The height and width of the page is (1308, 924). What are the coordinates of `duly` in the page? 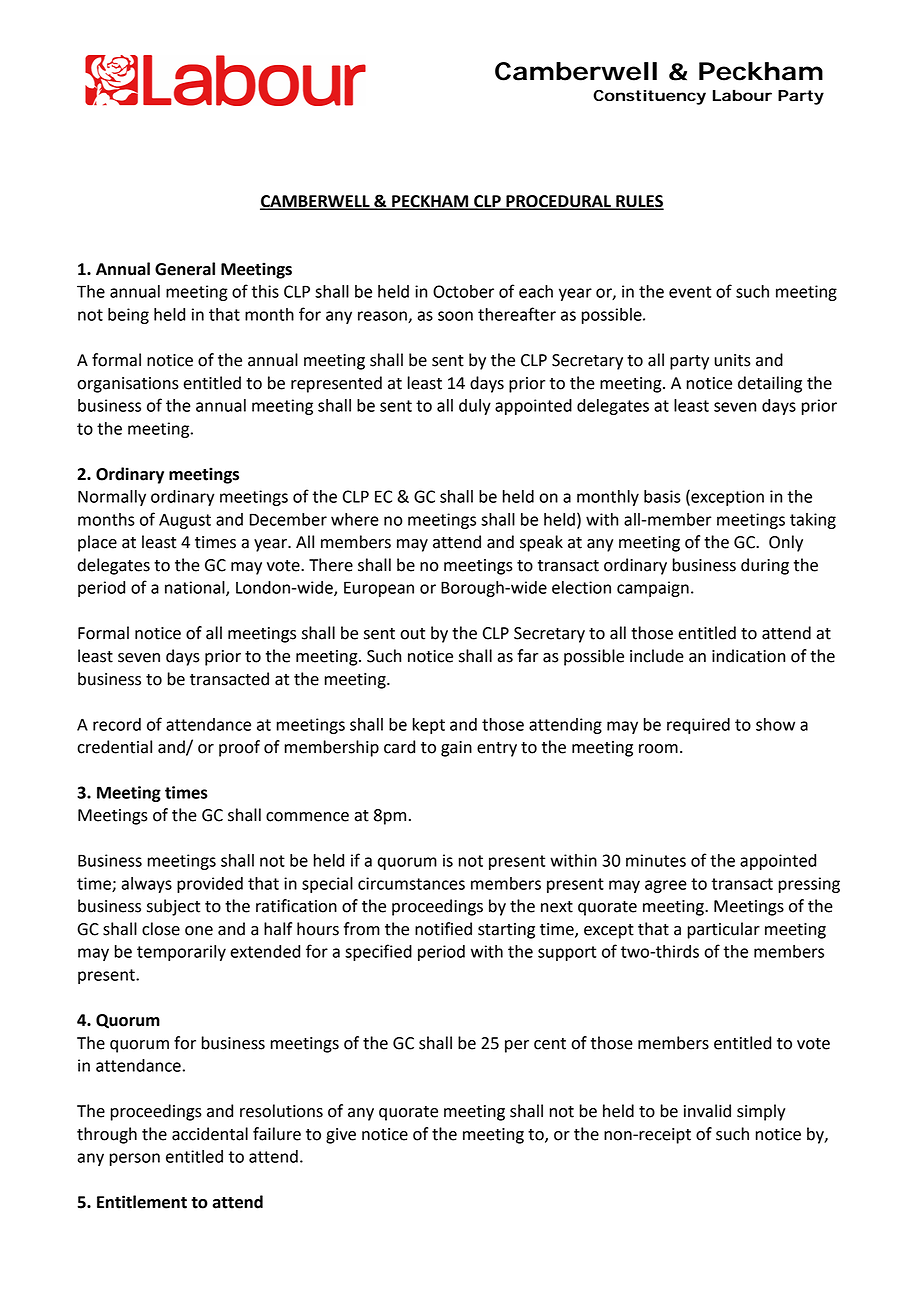 It's located at (475, 407).
